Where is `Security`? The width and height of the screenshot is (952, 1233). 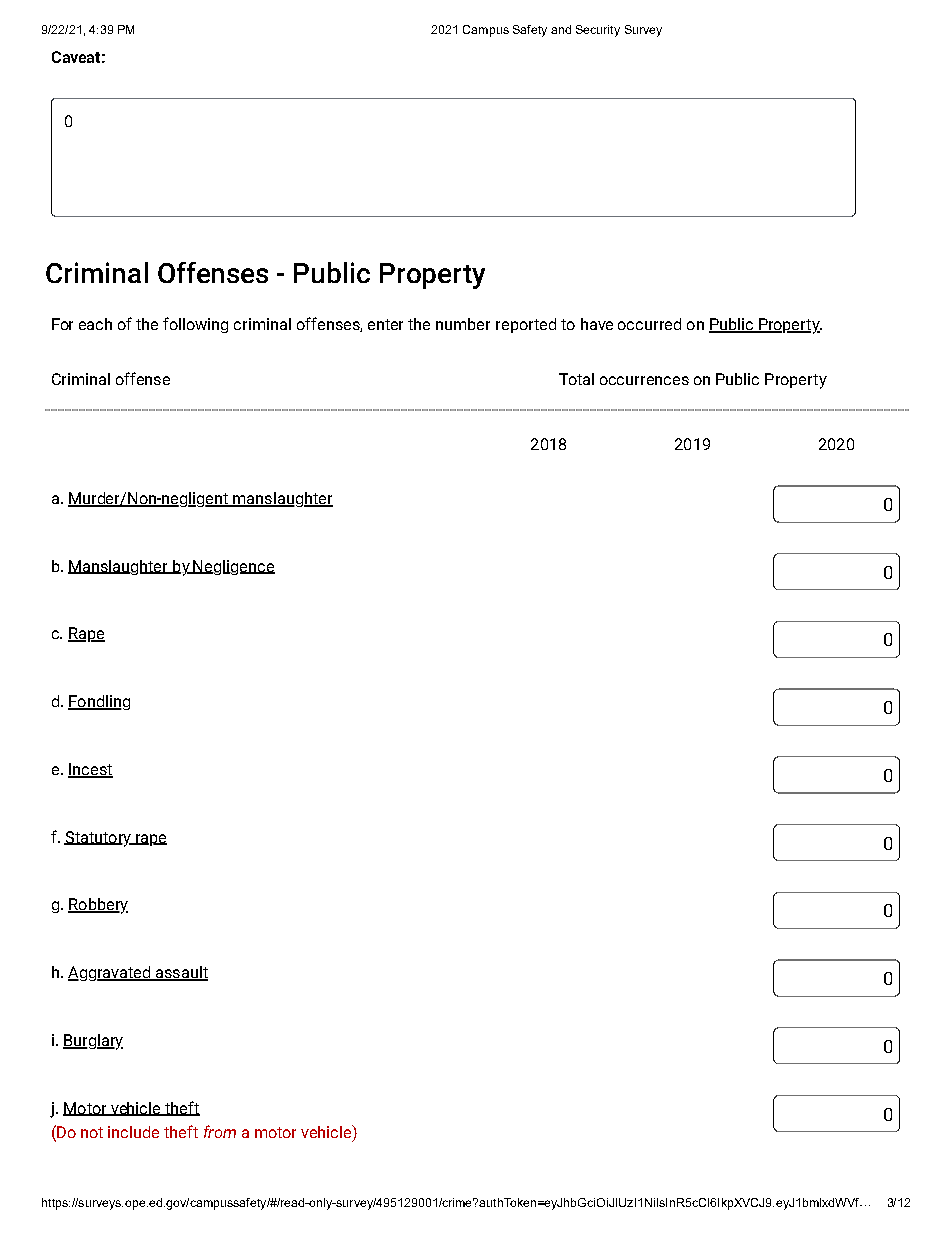
Security is located at coordinates (598, 31).
